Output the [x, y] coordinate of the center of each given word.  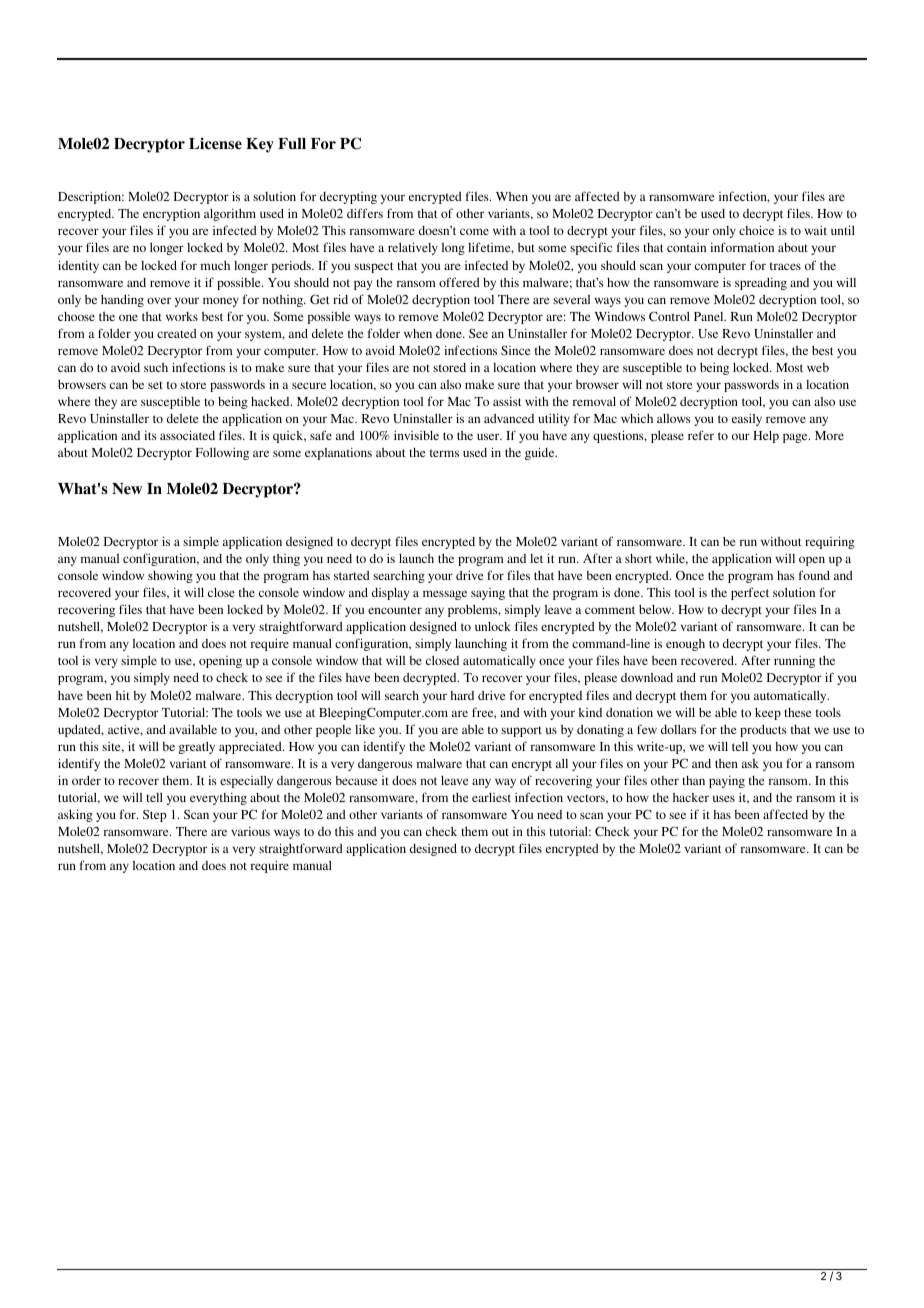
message [445, 595]
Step [155, 816]
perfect [750, 593]
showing [170, 576]
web [818, 367]
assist [507, 401]
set [155, 385]
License [215, 143]
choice [756, 230]
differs [365, 213]
